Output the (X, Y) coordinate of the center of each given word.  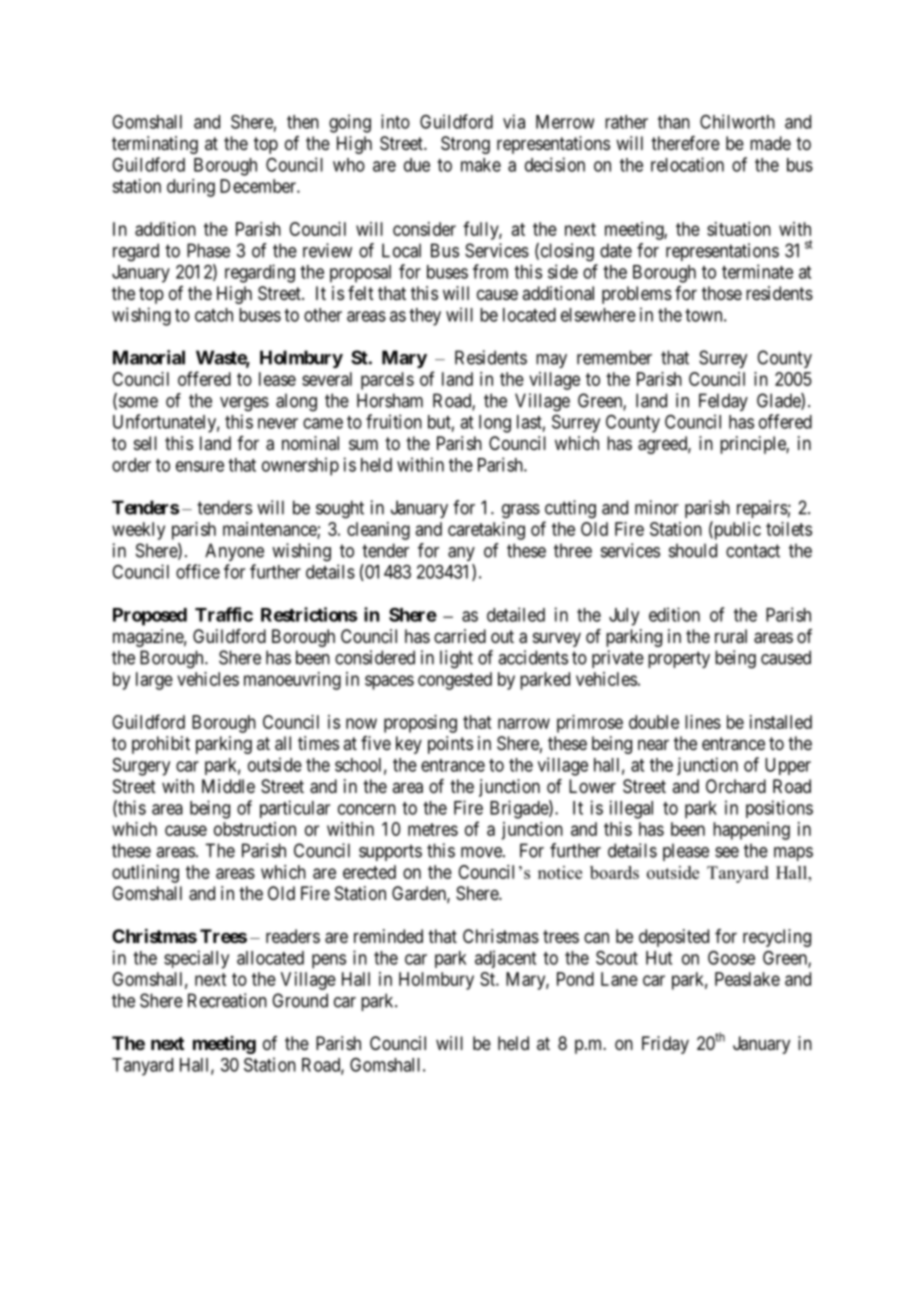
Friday (665, 1045)
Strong (465, 145)
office (198, 571)
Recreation (227, 1000)
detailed (516, 614)
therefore (685, 143)
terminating (155, 145)
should (693, 550)
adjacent (505, 959)
